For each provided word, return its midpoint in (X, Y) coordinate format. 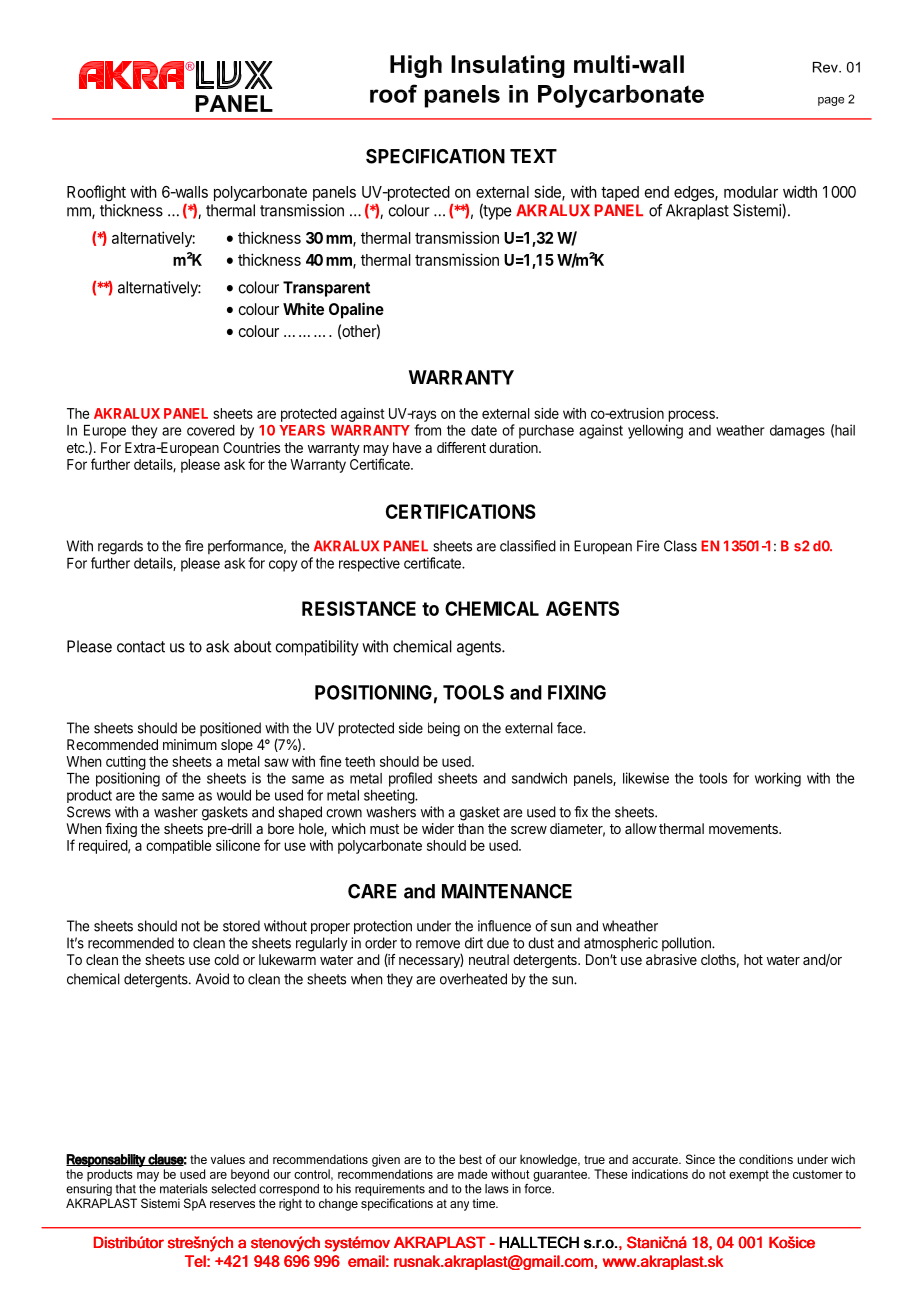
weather (740, 430)
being (444, 729)
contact (141, 647)
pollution (687, 944)
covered (211, 430)
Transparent (326, 289)
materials (184, 1189)
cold (226, 959)
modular (751, 192)
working (778, 779)
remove (438, 944)
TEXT (533, 156)
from (427, 430)
